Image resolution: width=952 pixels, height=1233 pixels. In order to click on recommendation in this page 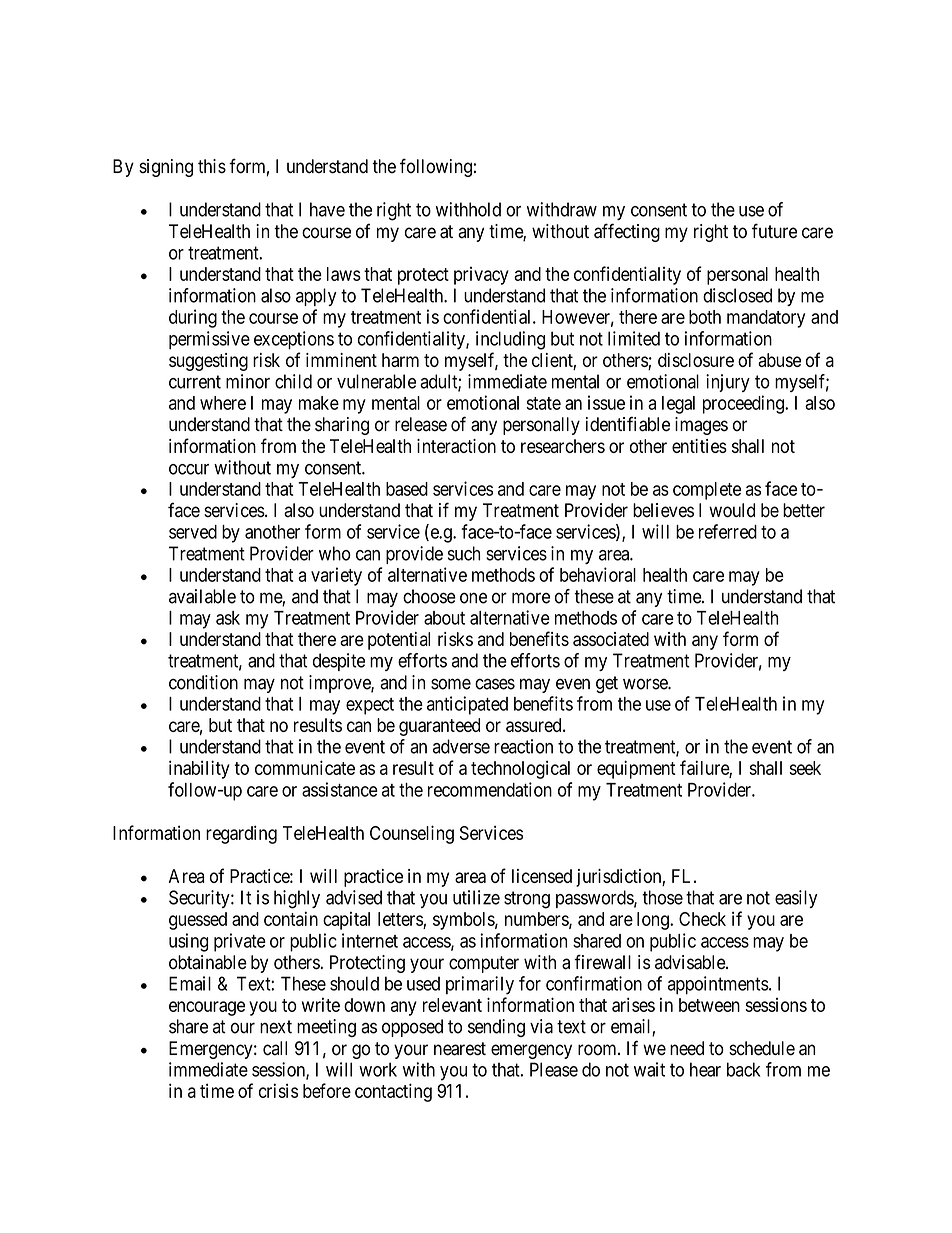, I will do `click(490, 789)`.
